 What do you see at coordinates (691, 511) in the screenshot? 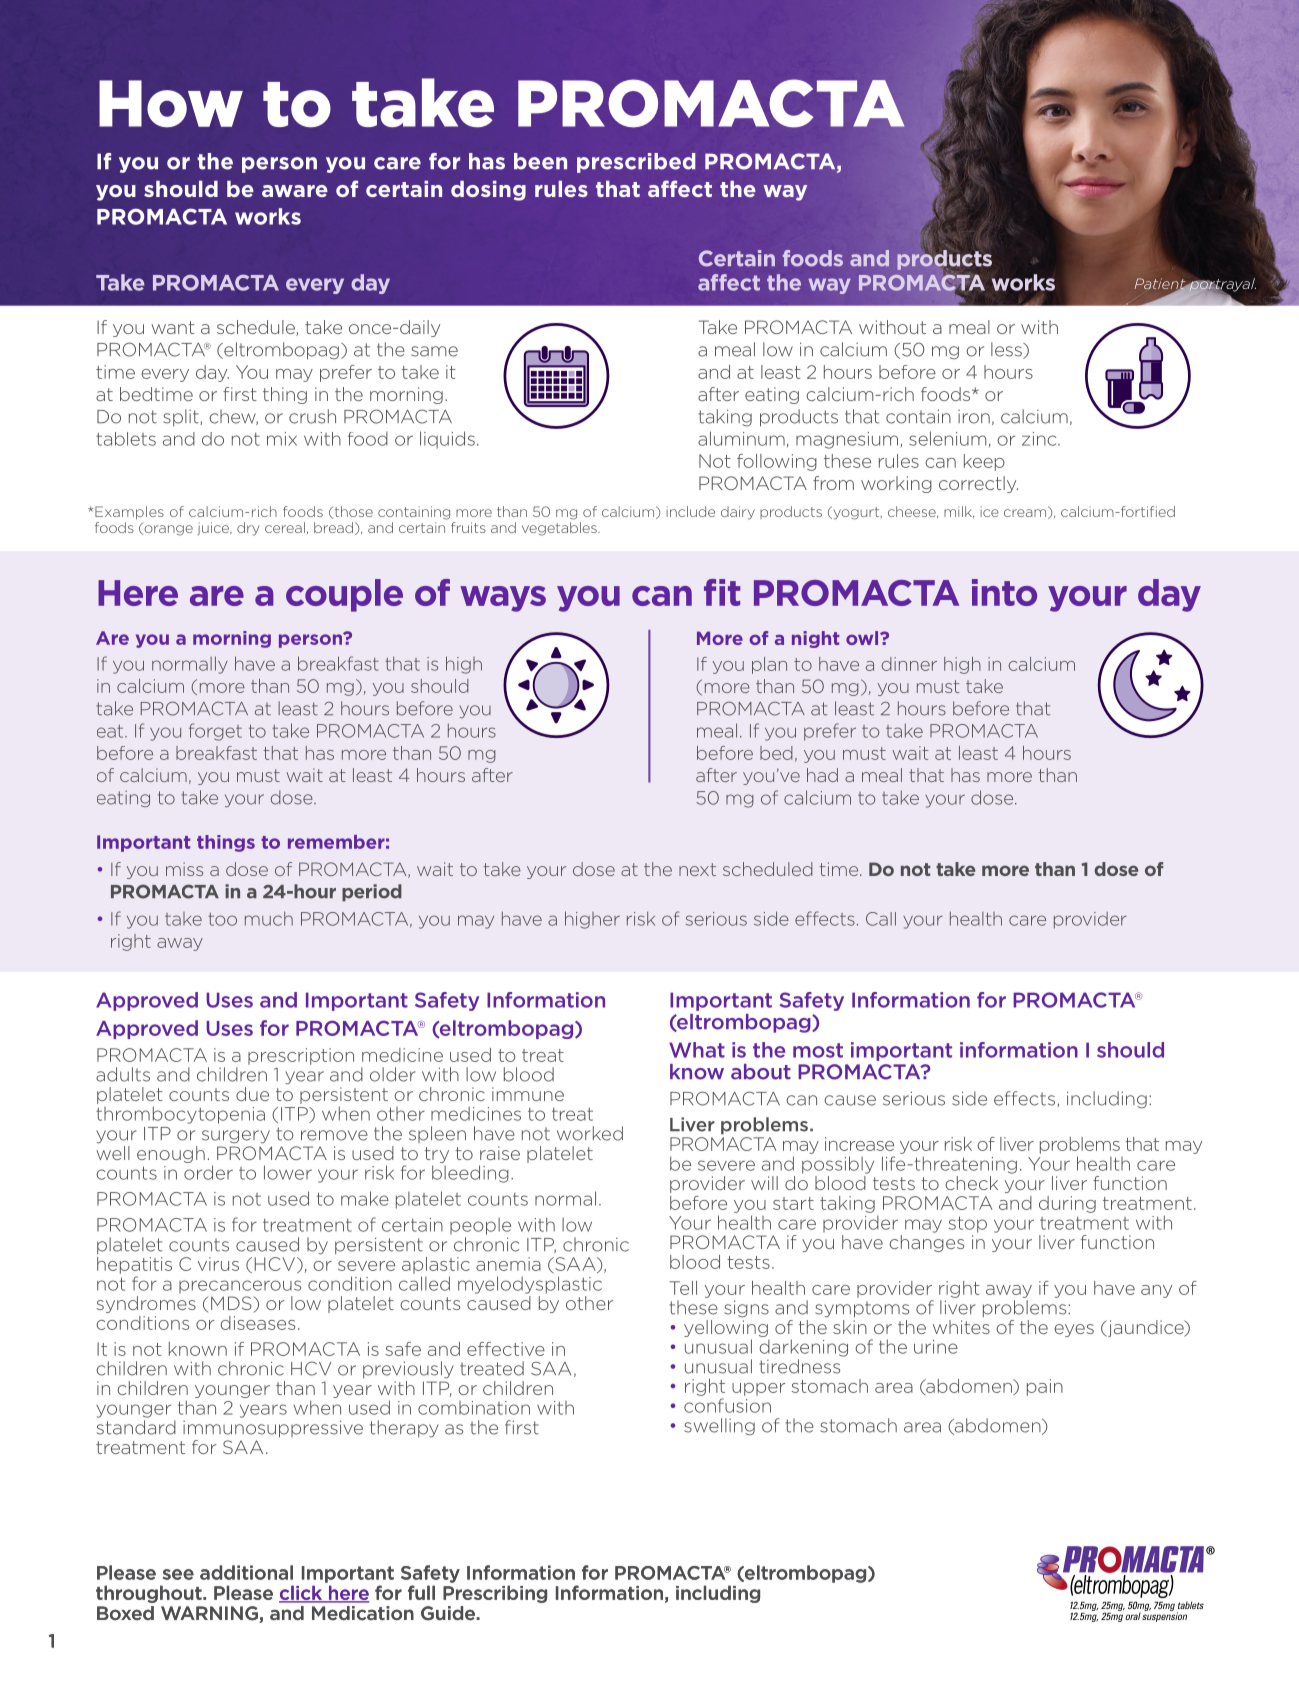
I see `include` at bounding box center [691, 511].
